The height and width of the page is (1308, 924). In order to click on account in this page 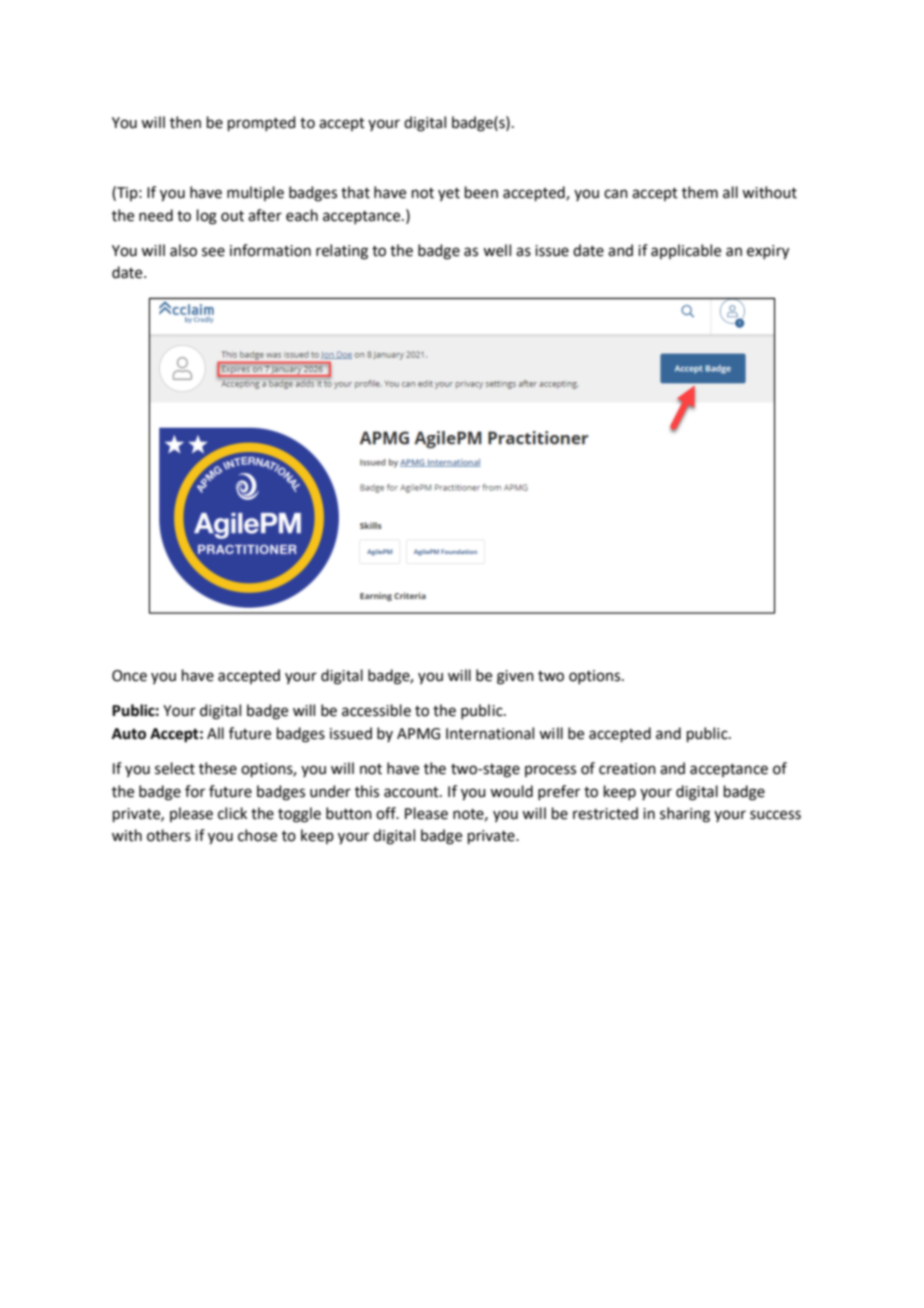, I will do `click(412, 792)`.
